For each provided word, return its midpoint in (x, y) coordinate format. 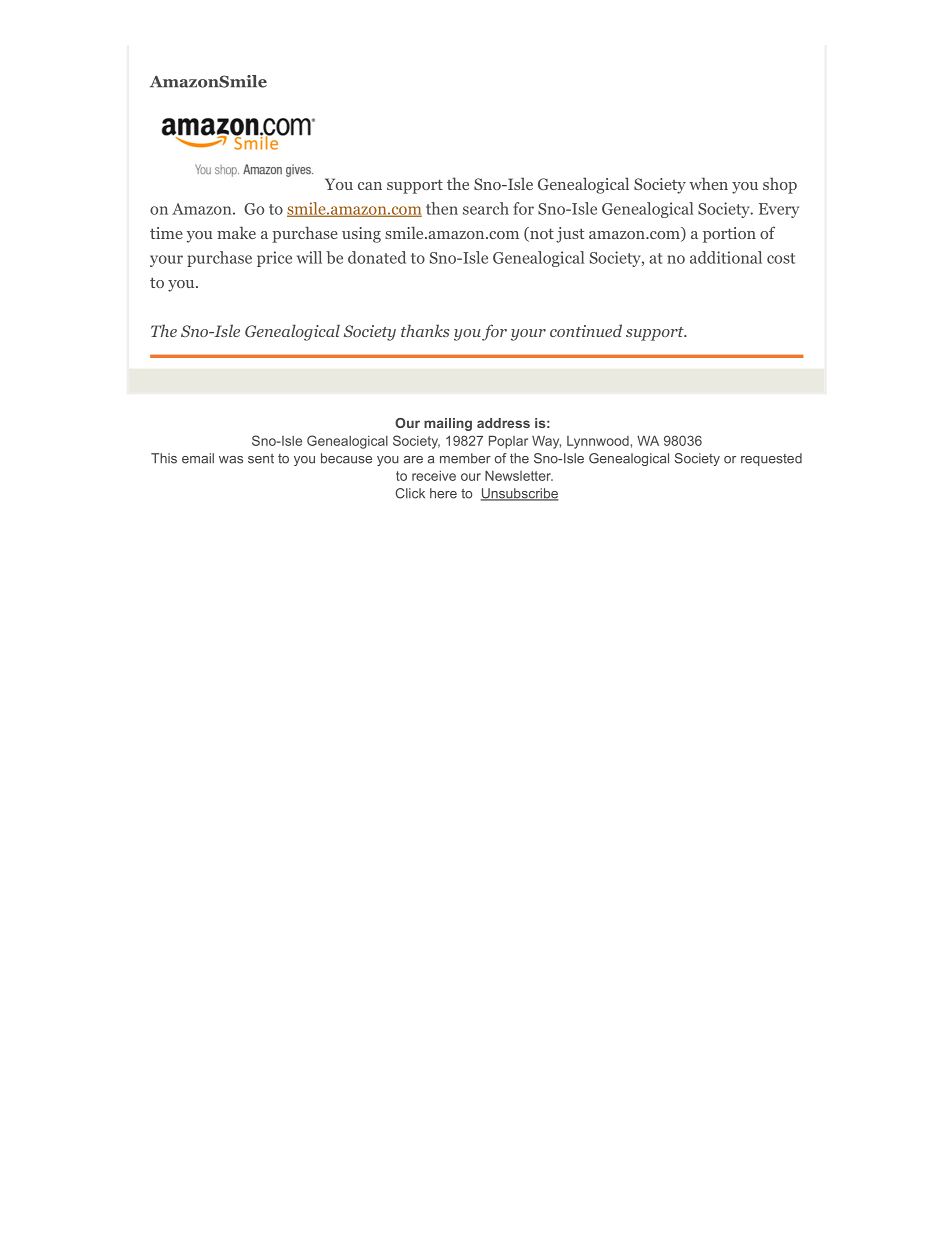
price (274, 259)
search (486, 208)
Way (546, 442)
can (370, 186)
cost (781, 258)
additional (726, 257)
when (708, 183)
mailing (448, 424)
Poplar (508, 442)
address (503, 423)
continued (586, 330)
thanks (425, 330)
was (231, 460)
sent (261, 459)
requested (771, 459)
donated (377, 257)
